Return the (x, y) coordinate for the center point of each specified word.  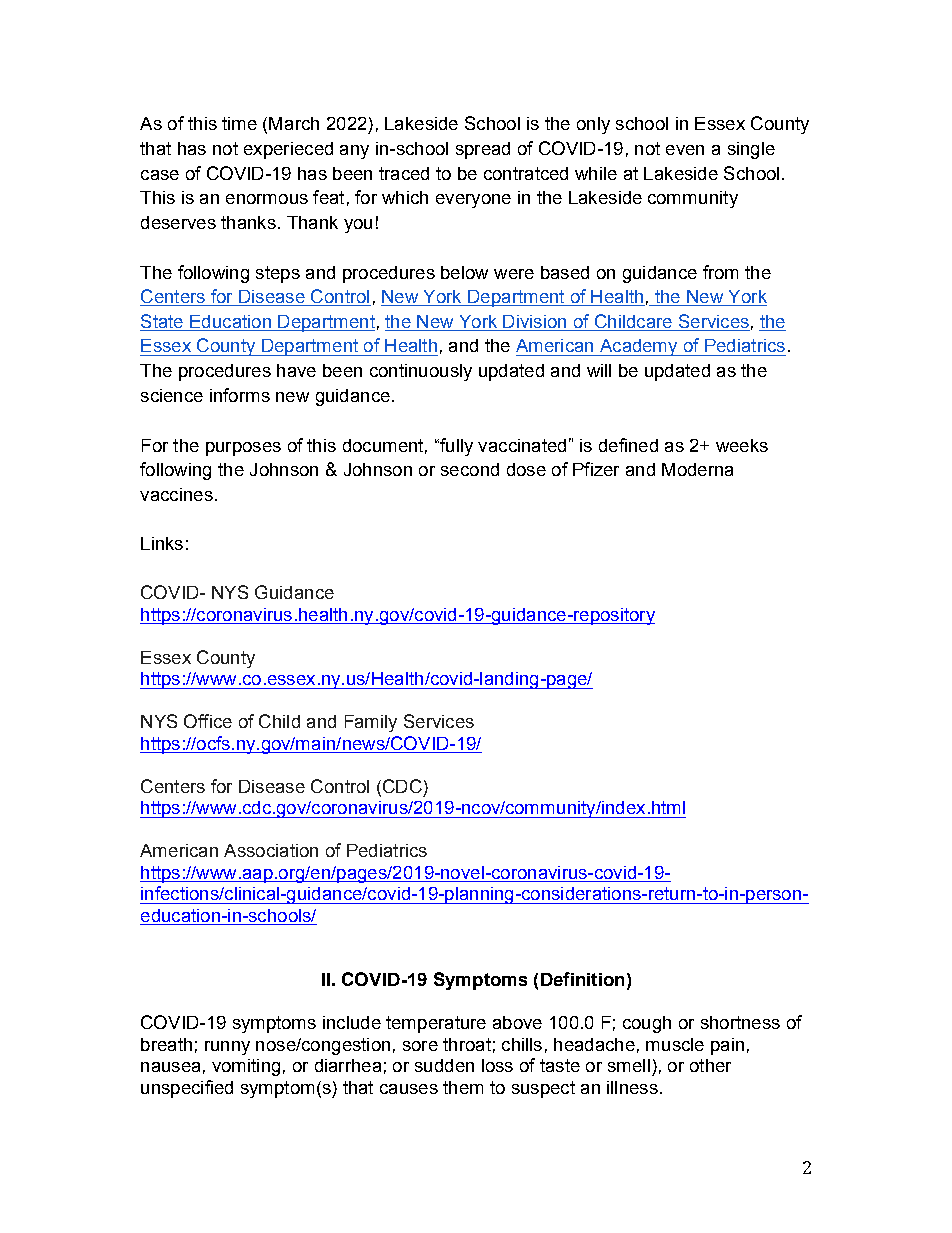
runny (227, 1048)
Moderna (697, 469)
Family (371, 723)
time (239, 123)
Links (162, 543)
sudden (444, 1065)
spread (483, 150)
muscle (675, 1044)
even (685, 150)
